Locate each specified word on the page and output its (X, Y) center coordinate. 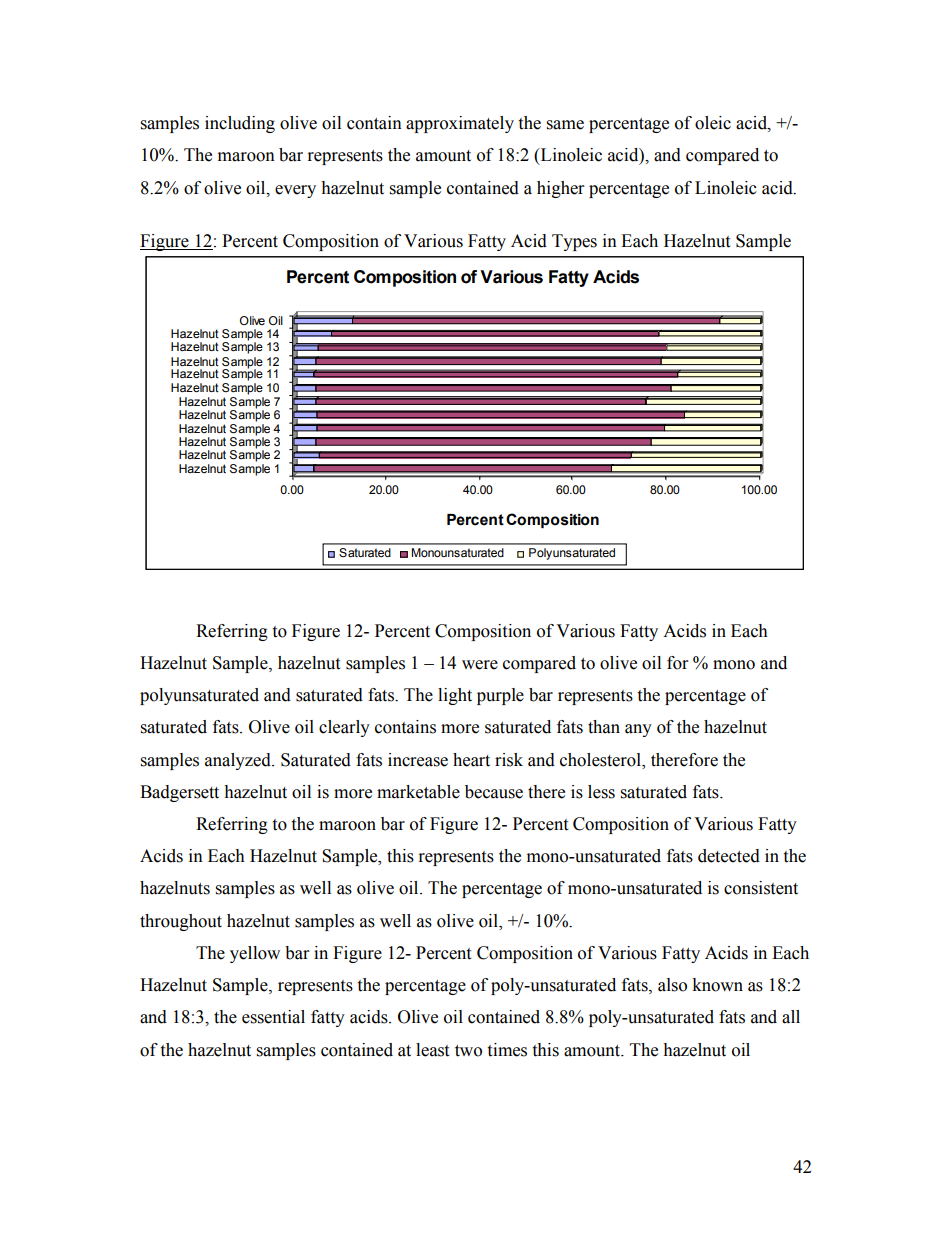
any (638, 730)
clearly (344, 728)
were (480, 665)
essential (273, 1017)
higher (560, 189)
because (494, 792)
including (240, 124)
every (295, 191)
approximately (460, 124)
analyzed (239, 761)
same (565, 125)
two (468, 1051)
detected (729, 856)
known (717, 985)
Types (574, 242)
